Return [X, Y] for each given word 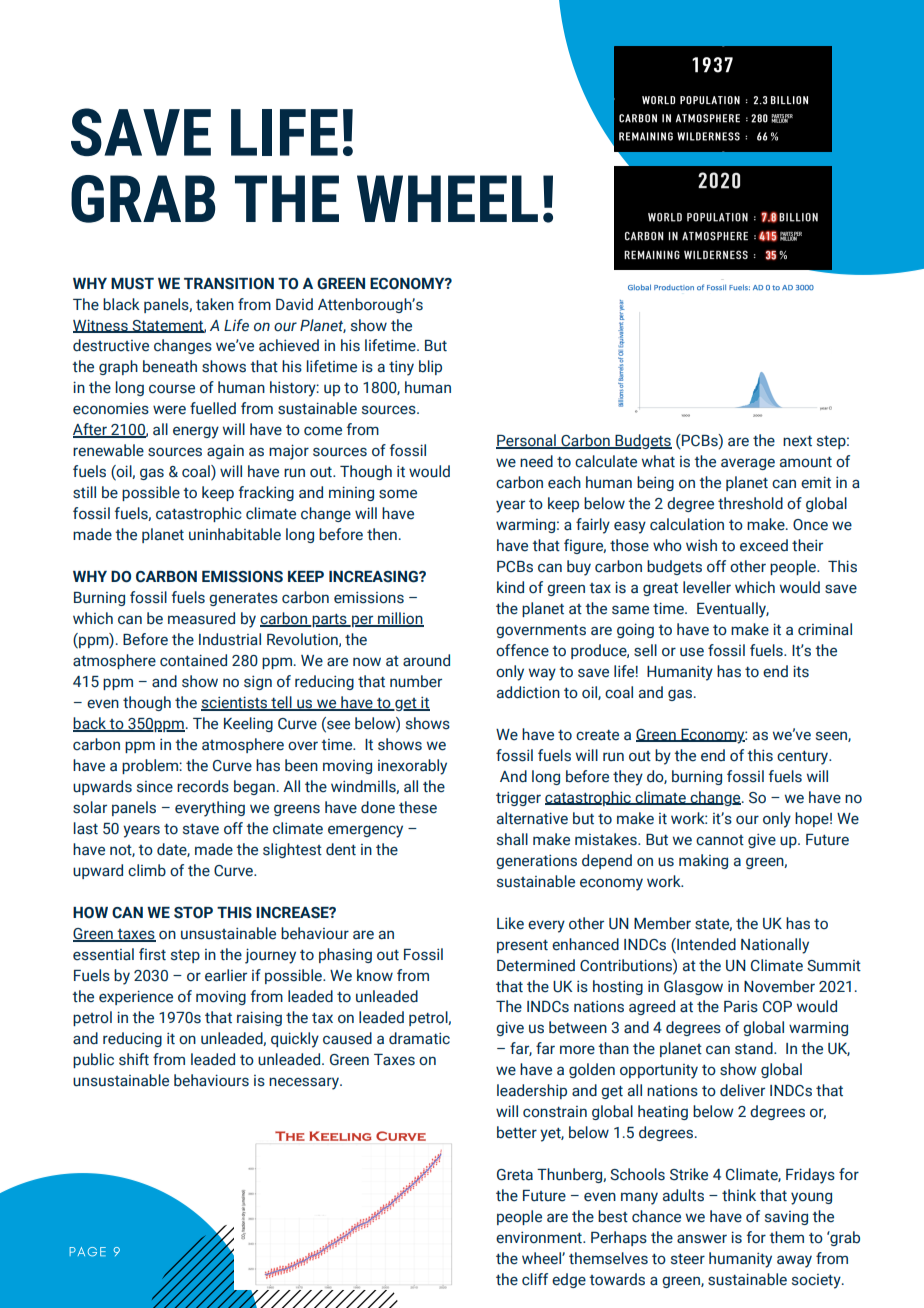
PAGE [87, 1252]
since [155, 787]
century [804, 758]
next [797, 441]
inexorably [412, 767]
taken [215, 304]
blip [430, 367]
